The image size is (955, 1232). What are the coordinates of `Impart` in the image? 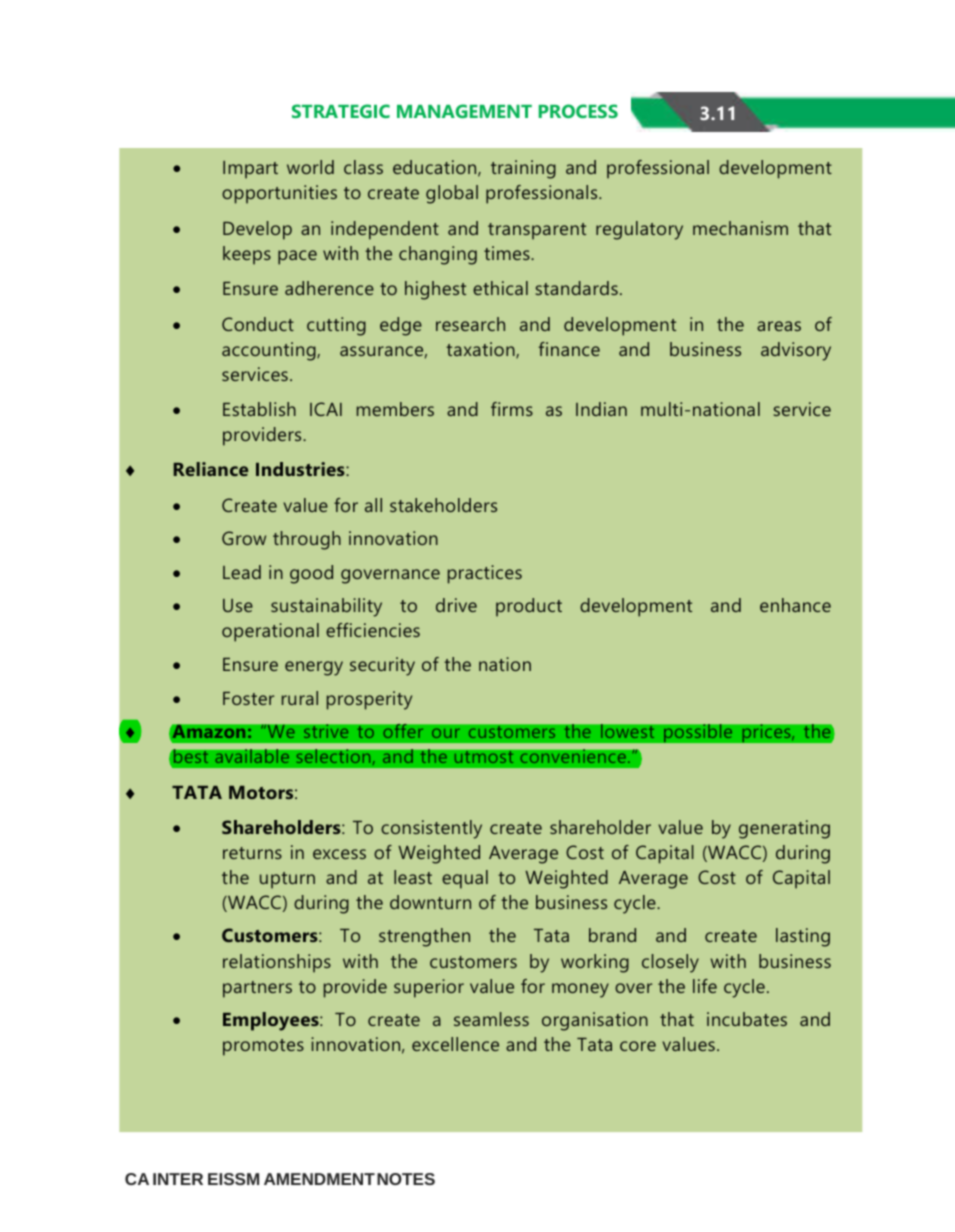 It's located at (250, 170).
